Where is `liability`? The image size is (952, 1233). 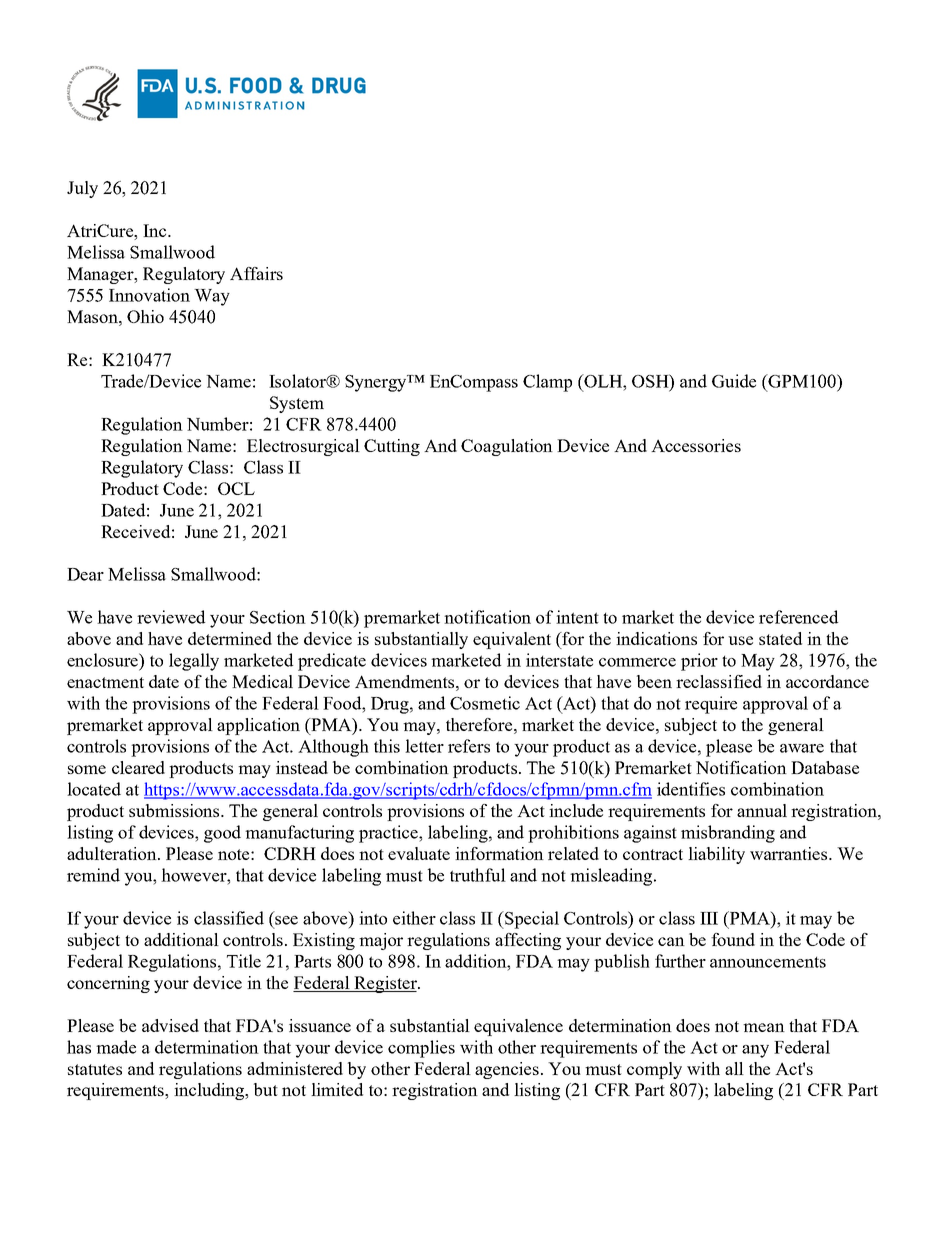
liability is located at coordinates (716, 855).
